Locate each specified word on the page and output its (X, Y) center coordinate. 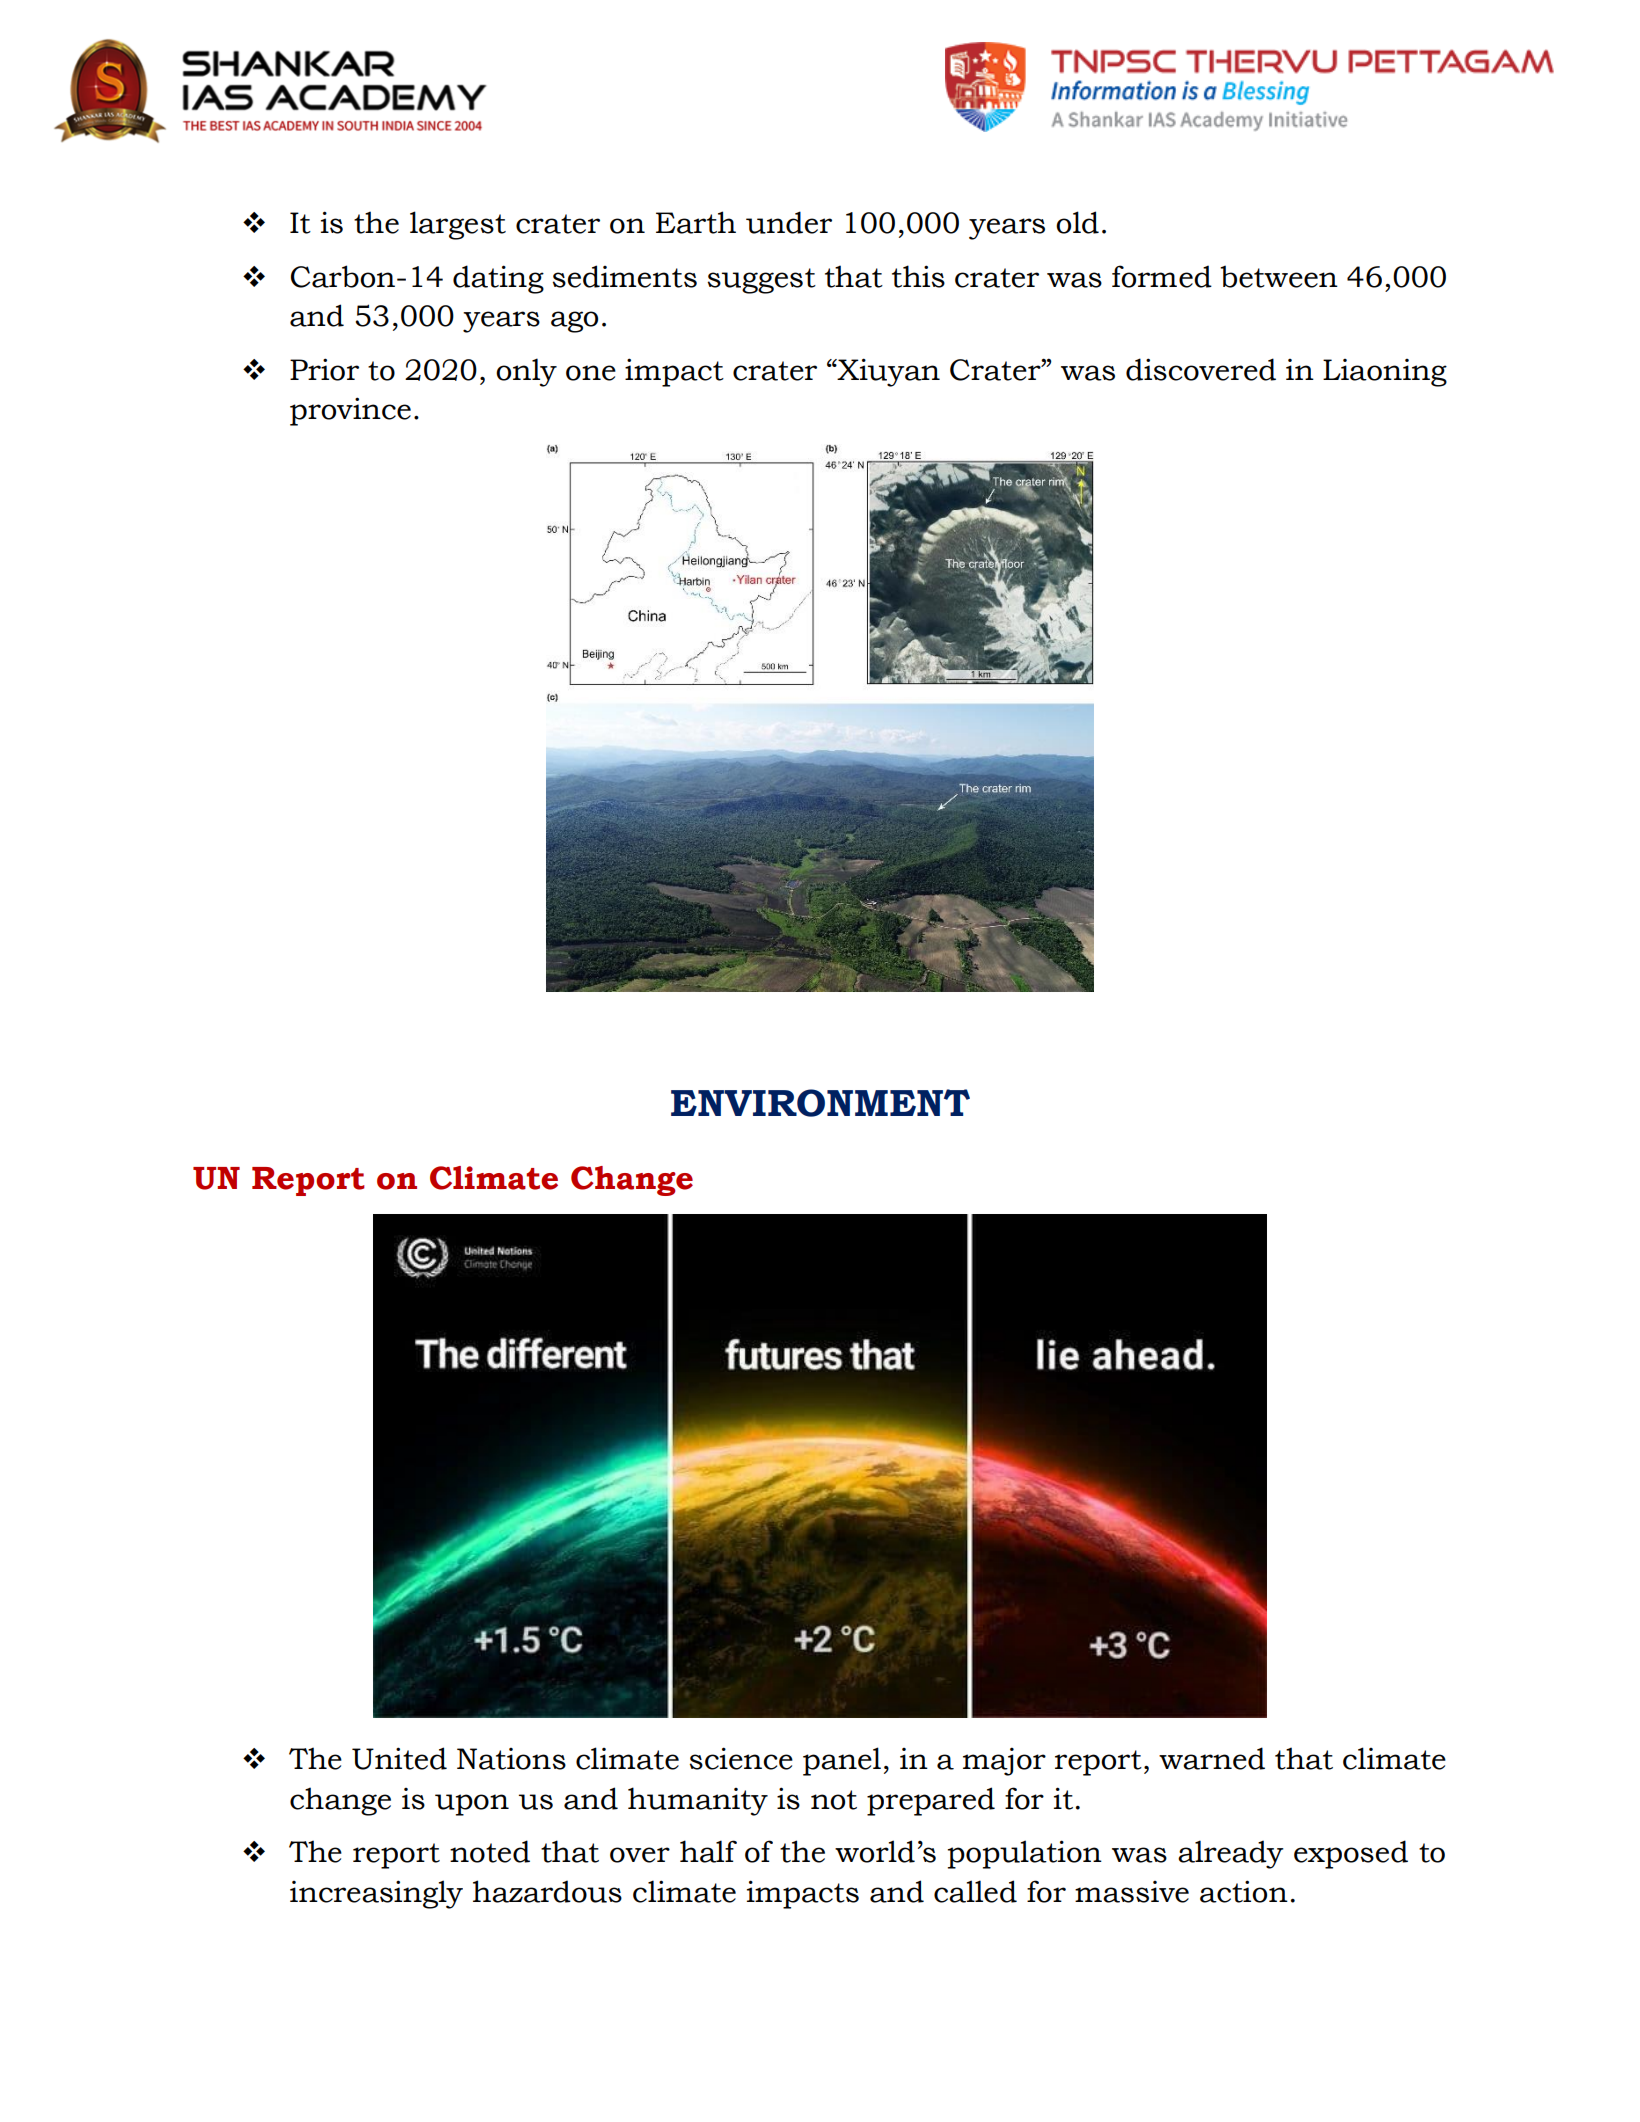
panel (842, 1761)
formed (1162, 276)
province (350, 411)
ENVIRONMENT (820, 1103)
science (741, 1758)
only (526, 372)
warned (1212, 1758)
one (591, 373)
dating (498, 279)
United (399, 1758)
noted (490, 1851)
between (1279, 276)
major (1004, 1761)
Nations (511, 1759)
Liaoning (1385, 373)
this (918, 276)
